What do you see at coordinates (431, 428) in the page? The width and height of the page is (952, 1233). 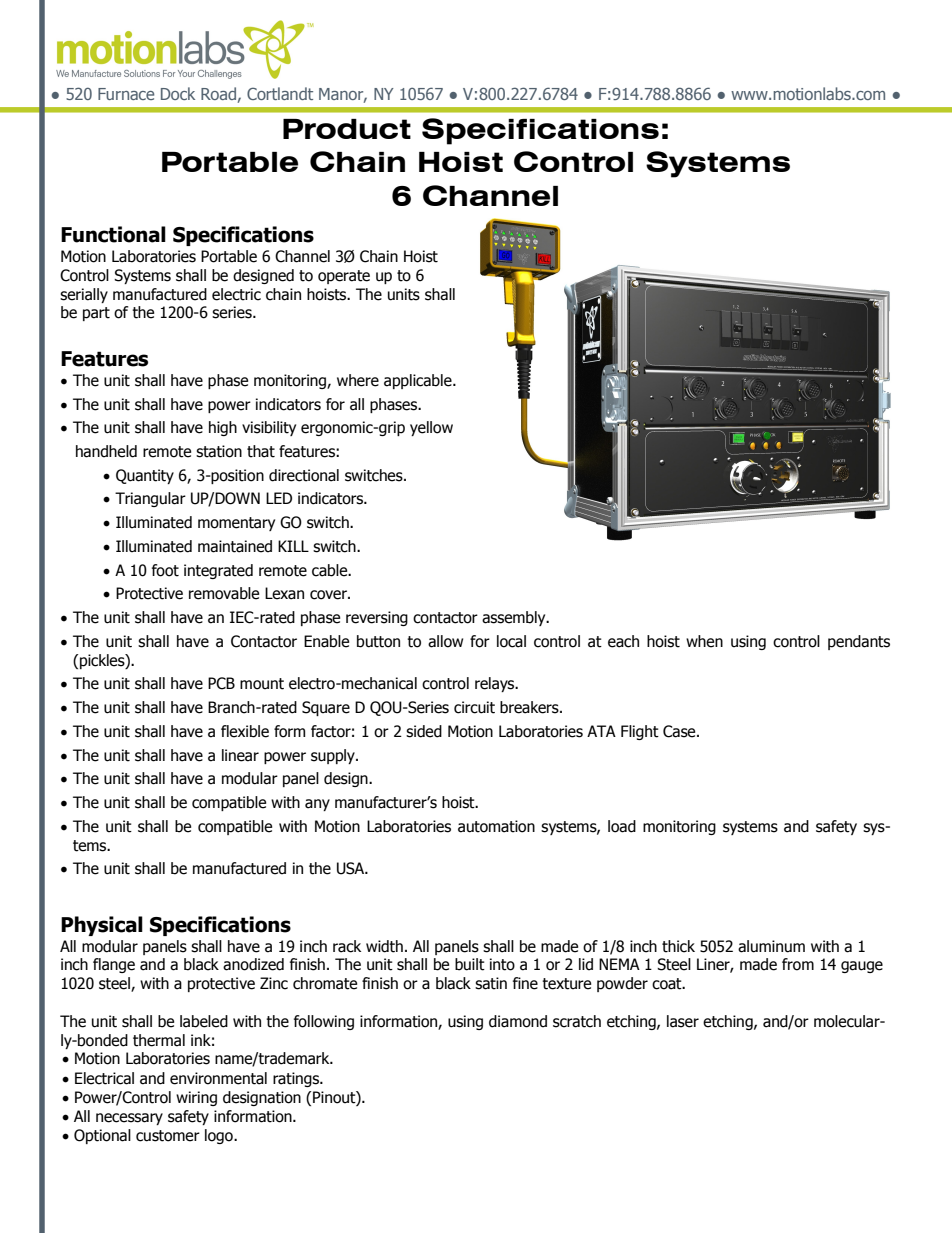 I see `yellow` at bounding box center [431, 428].
